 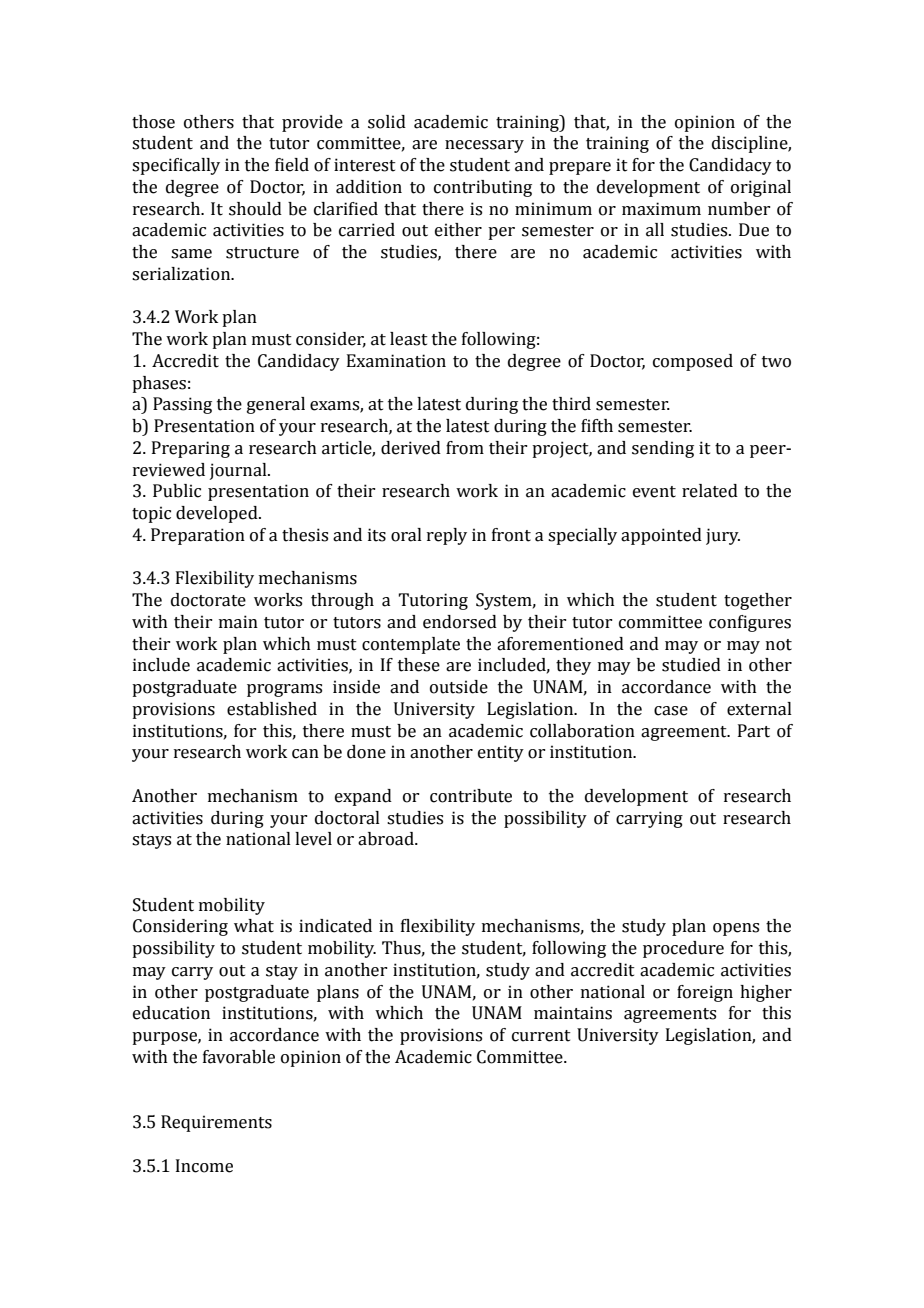 I want to click on related, so click(x=710, y=491).
